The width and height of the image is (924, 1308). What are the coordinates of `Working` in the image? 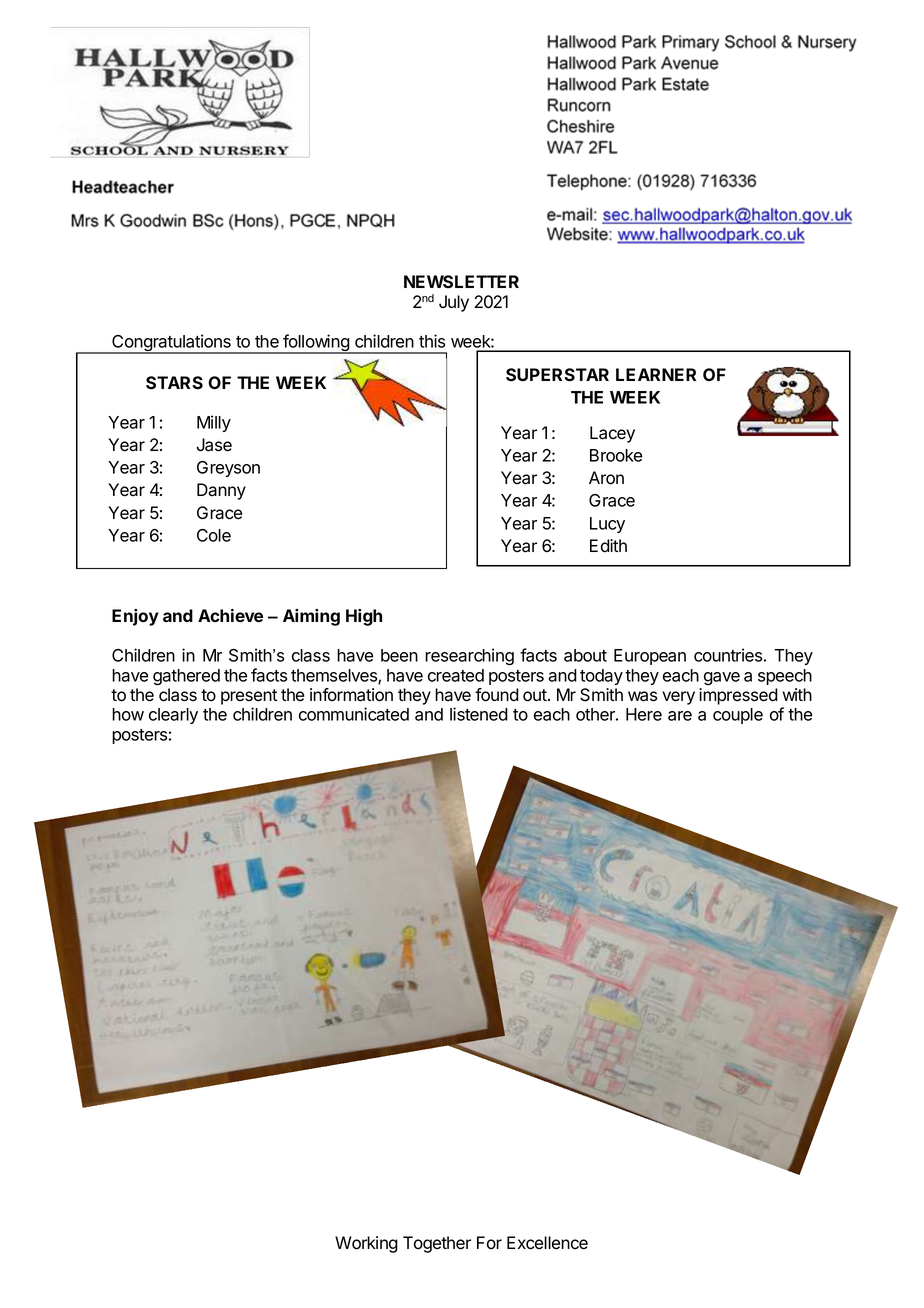 It's located at (366, 1244).
